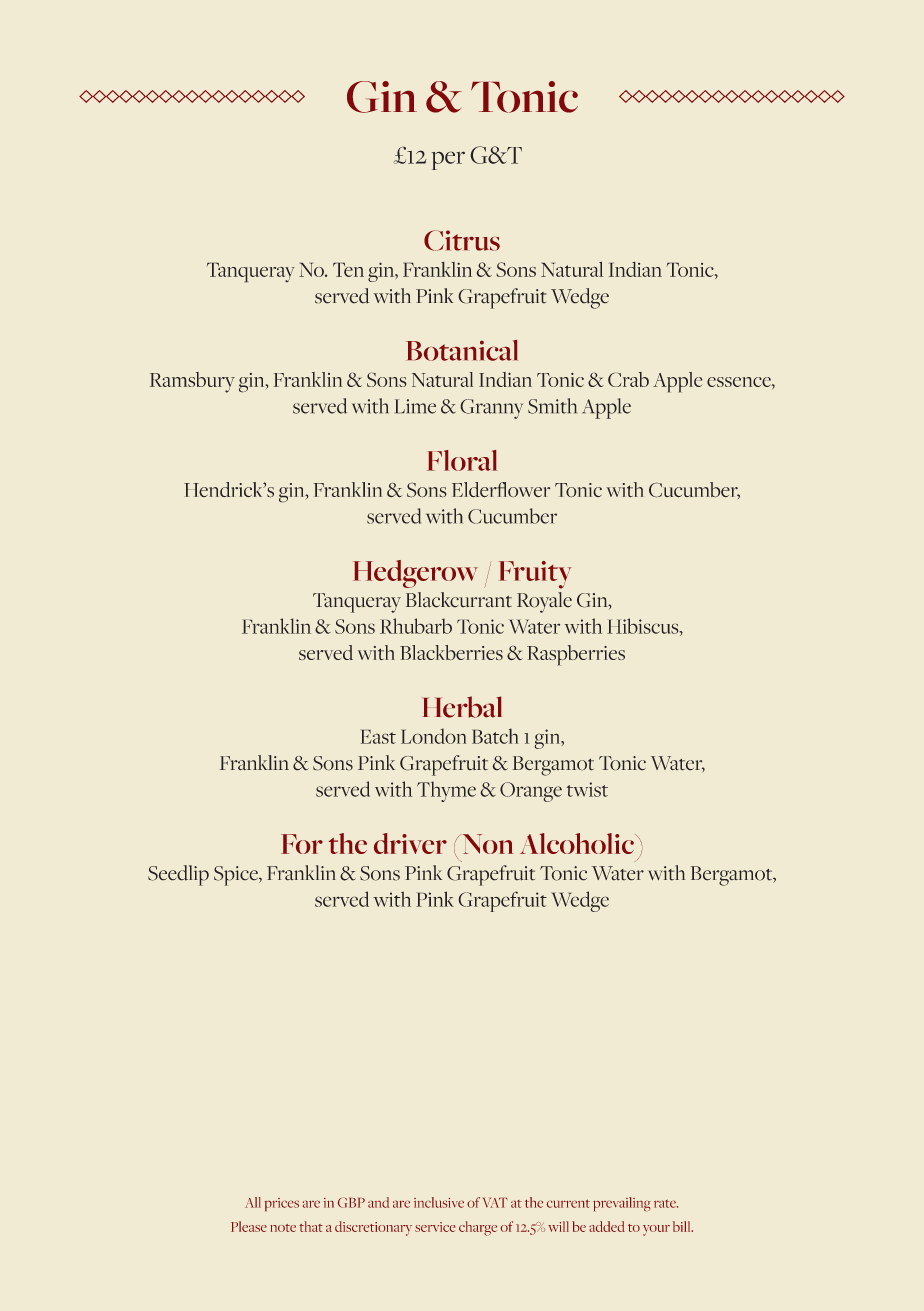 Image resolution: width=924 pixels, height=1311 pixels. I want to click on Ten, so click(348, 269).
